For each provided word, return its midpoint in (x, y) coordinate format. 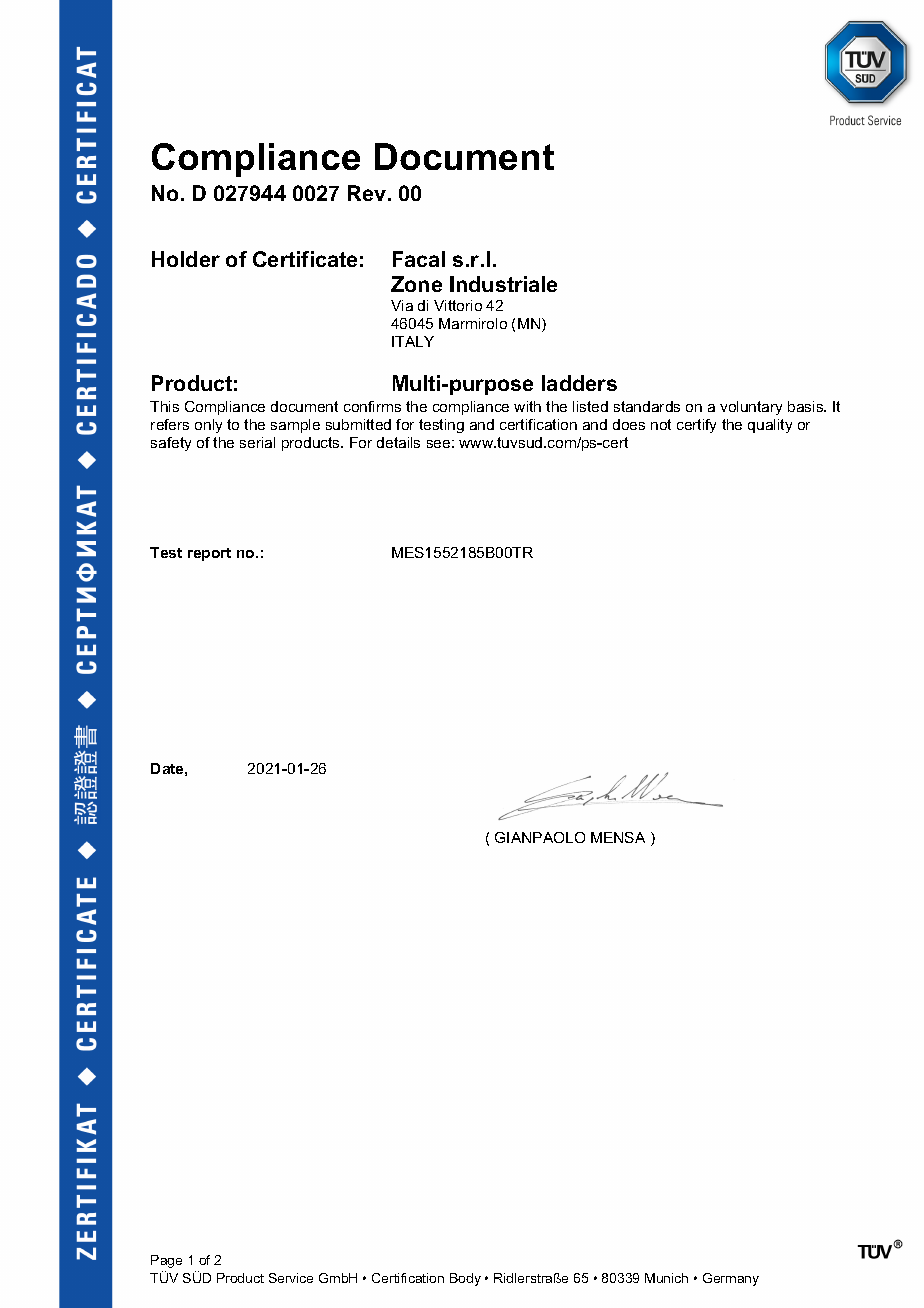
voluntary (751, 408)
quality (770, 426)
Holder (186, 259)
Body (465, 1279)
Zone (416, 284)
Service (291, 1278)
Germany (731, 1279)
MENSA (618, 837)
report (209, 554)
